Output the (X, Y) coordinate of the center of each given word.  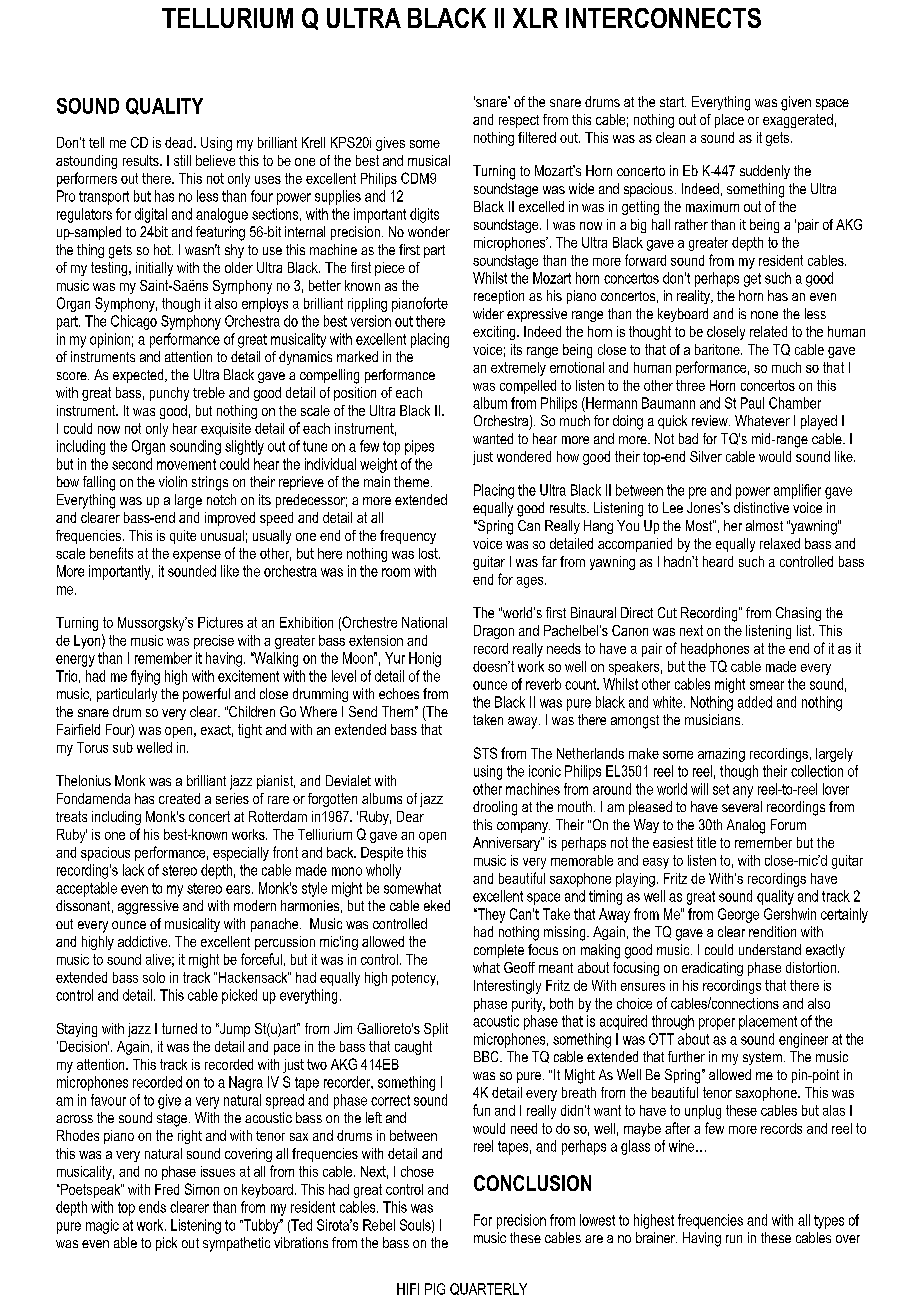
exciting (495, 333)
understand (770, 949)
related (768, 331)
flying (145, 677)
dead (180, 142)
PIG (435, 1289)
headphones (715, 650)
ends (152, 1207)
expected (139, 376)
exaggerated (798, 121)
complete (499, 951)
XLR (535, 18)
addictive (144, 941)
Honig (425, 659)
